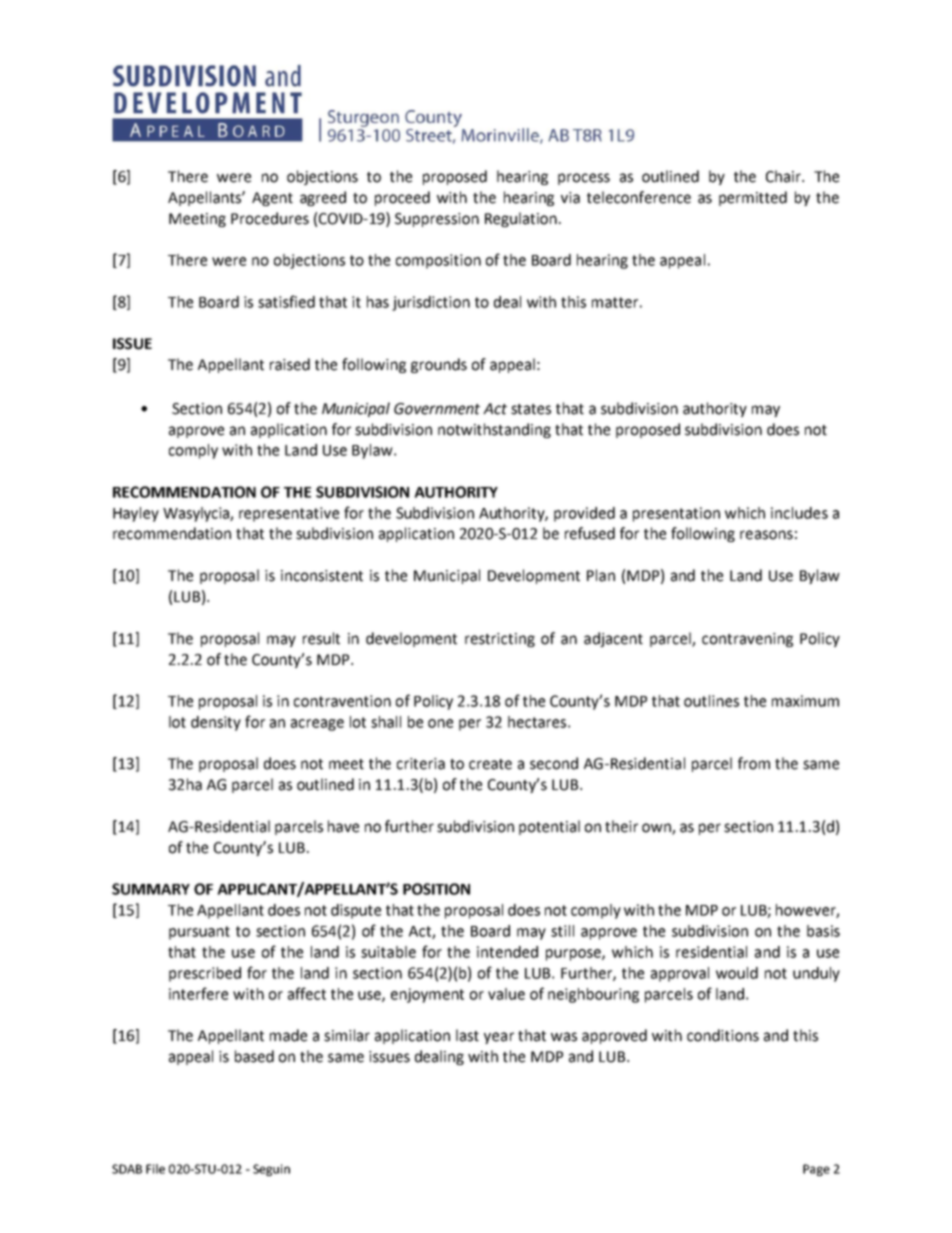  Describe the element at coordinates (816, 1170) in the document. I see `Page` at that location.
